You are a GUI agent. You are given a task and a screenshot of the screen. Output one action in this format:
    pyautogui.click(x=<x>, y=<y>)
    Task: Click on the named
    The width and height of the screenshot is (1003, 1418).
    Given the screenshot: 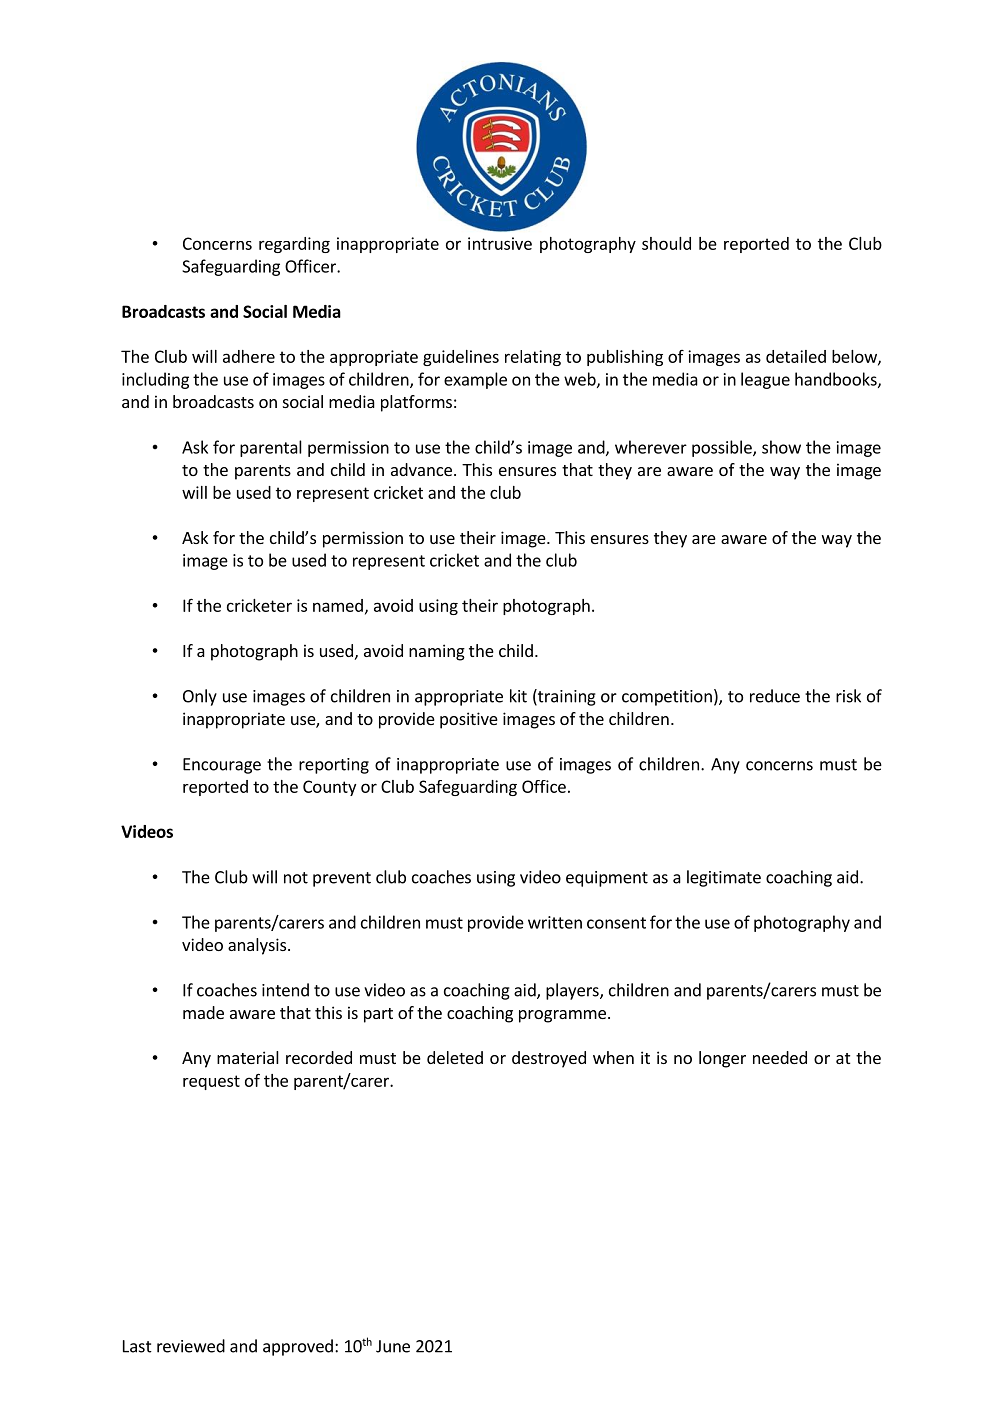 What is the action you would take?
    pyautogui.click(x=338, y=605)
